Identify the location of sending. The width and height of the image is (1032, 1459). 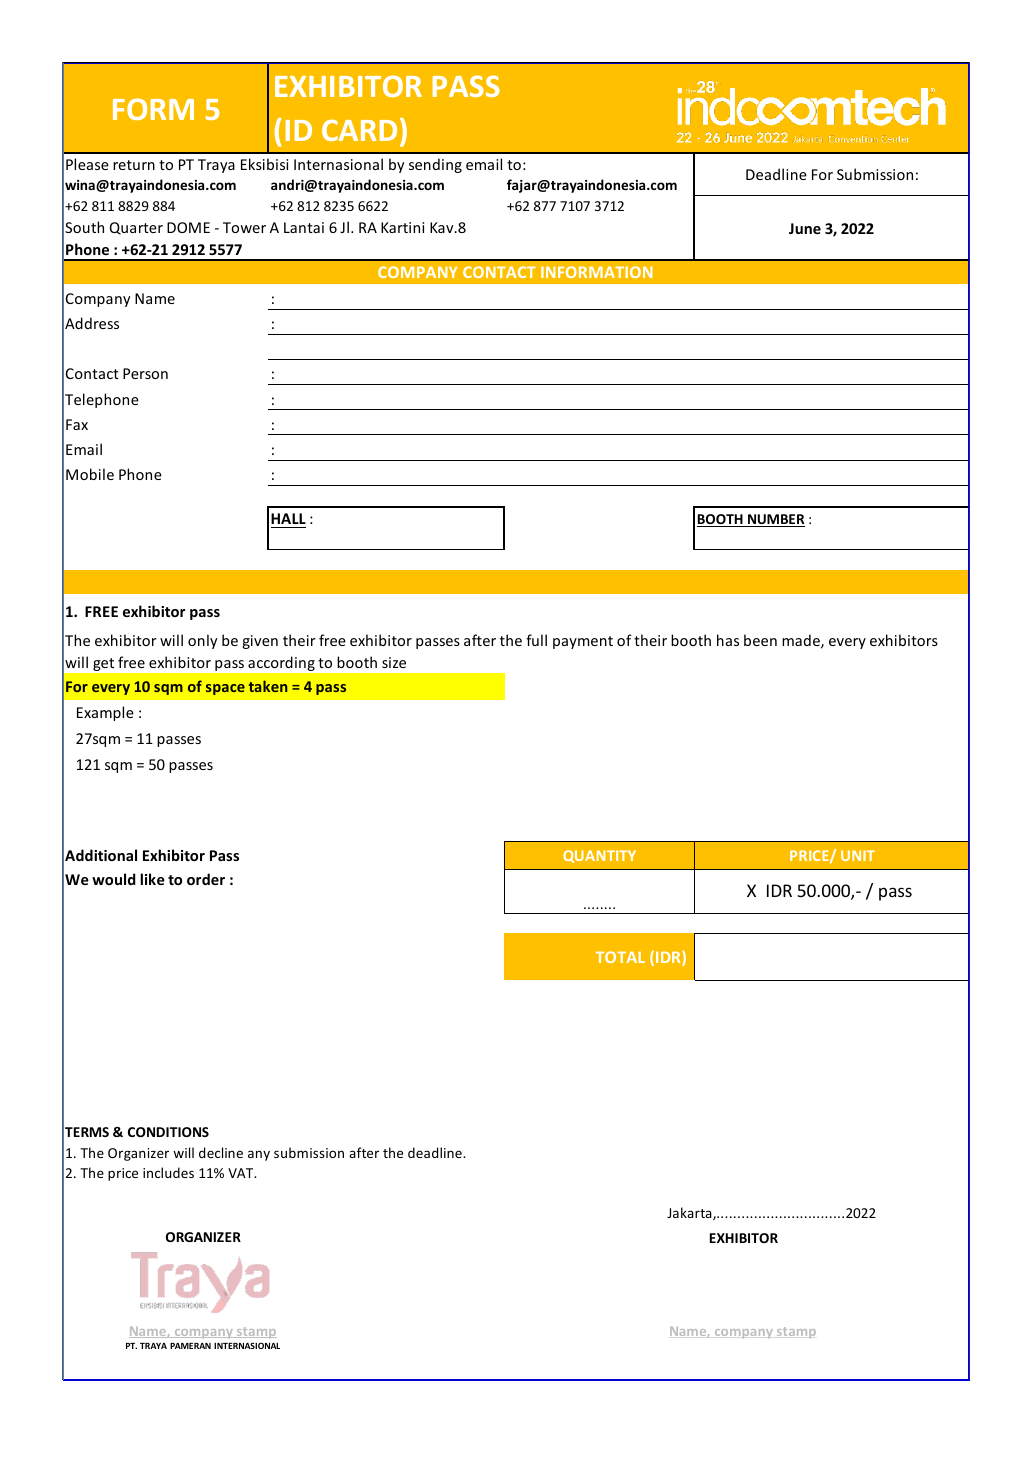
(435, 165).
